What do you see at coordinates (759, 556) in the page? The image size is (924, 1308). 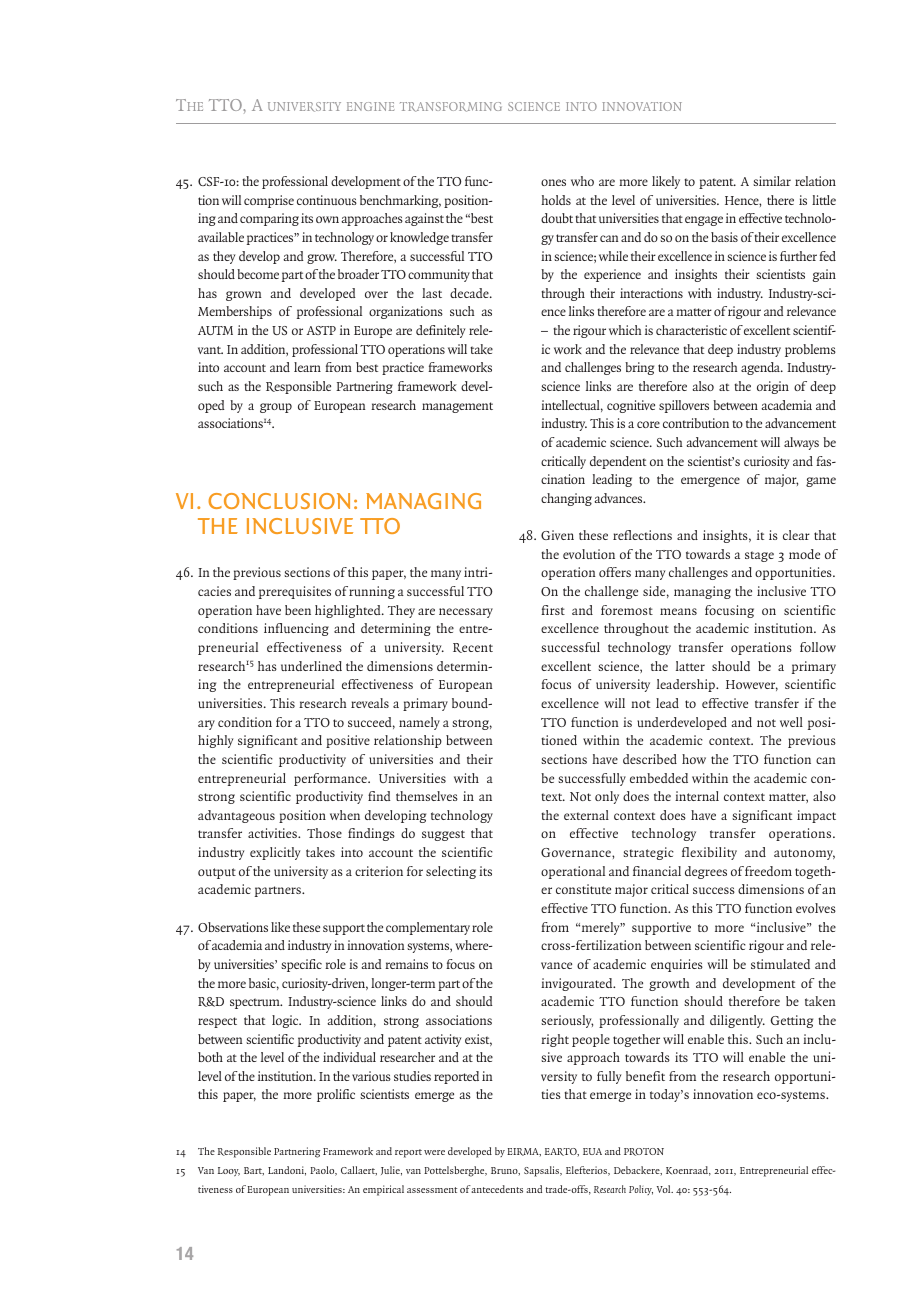 I see `stage` at bounding box center [759, 556].
